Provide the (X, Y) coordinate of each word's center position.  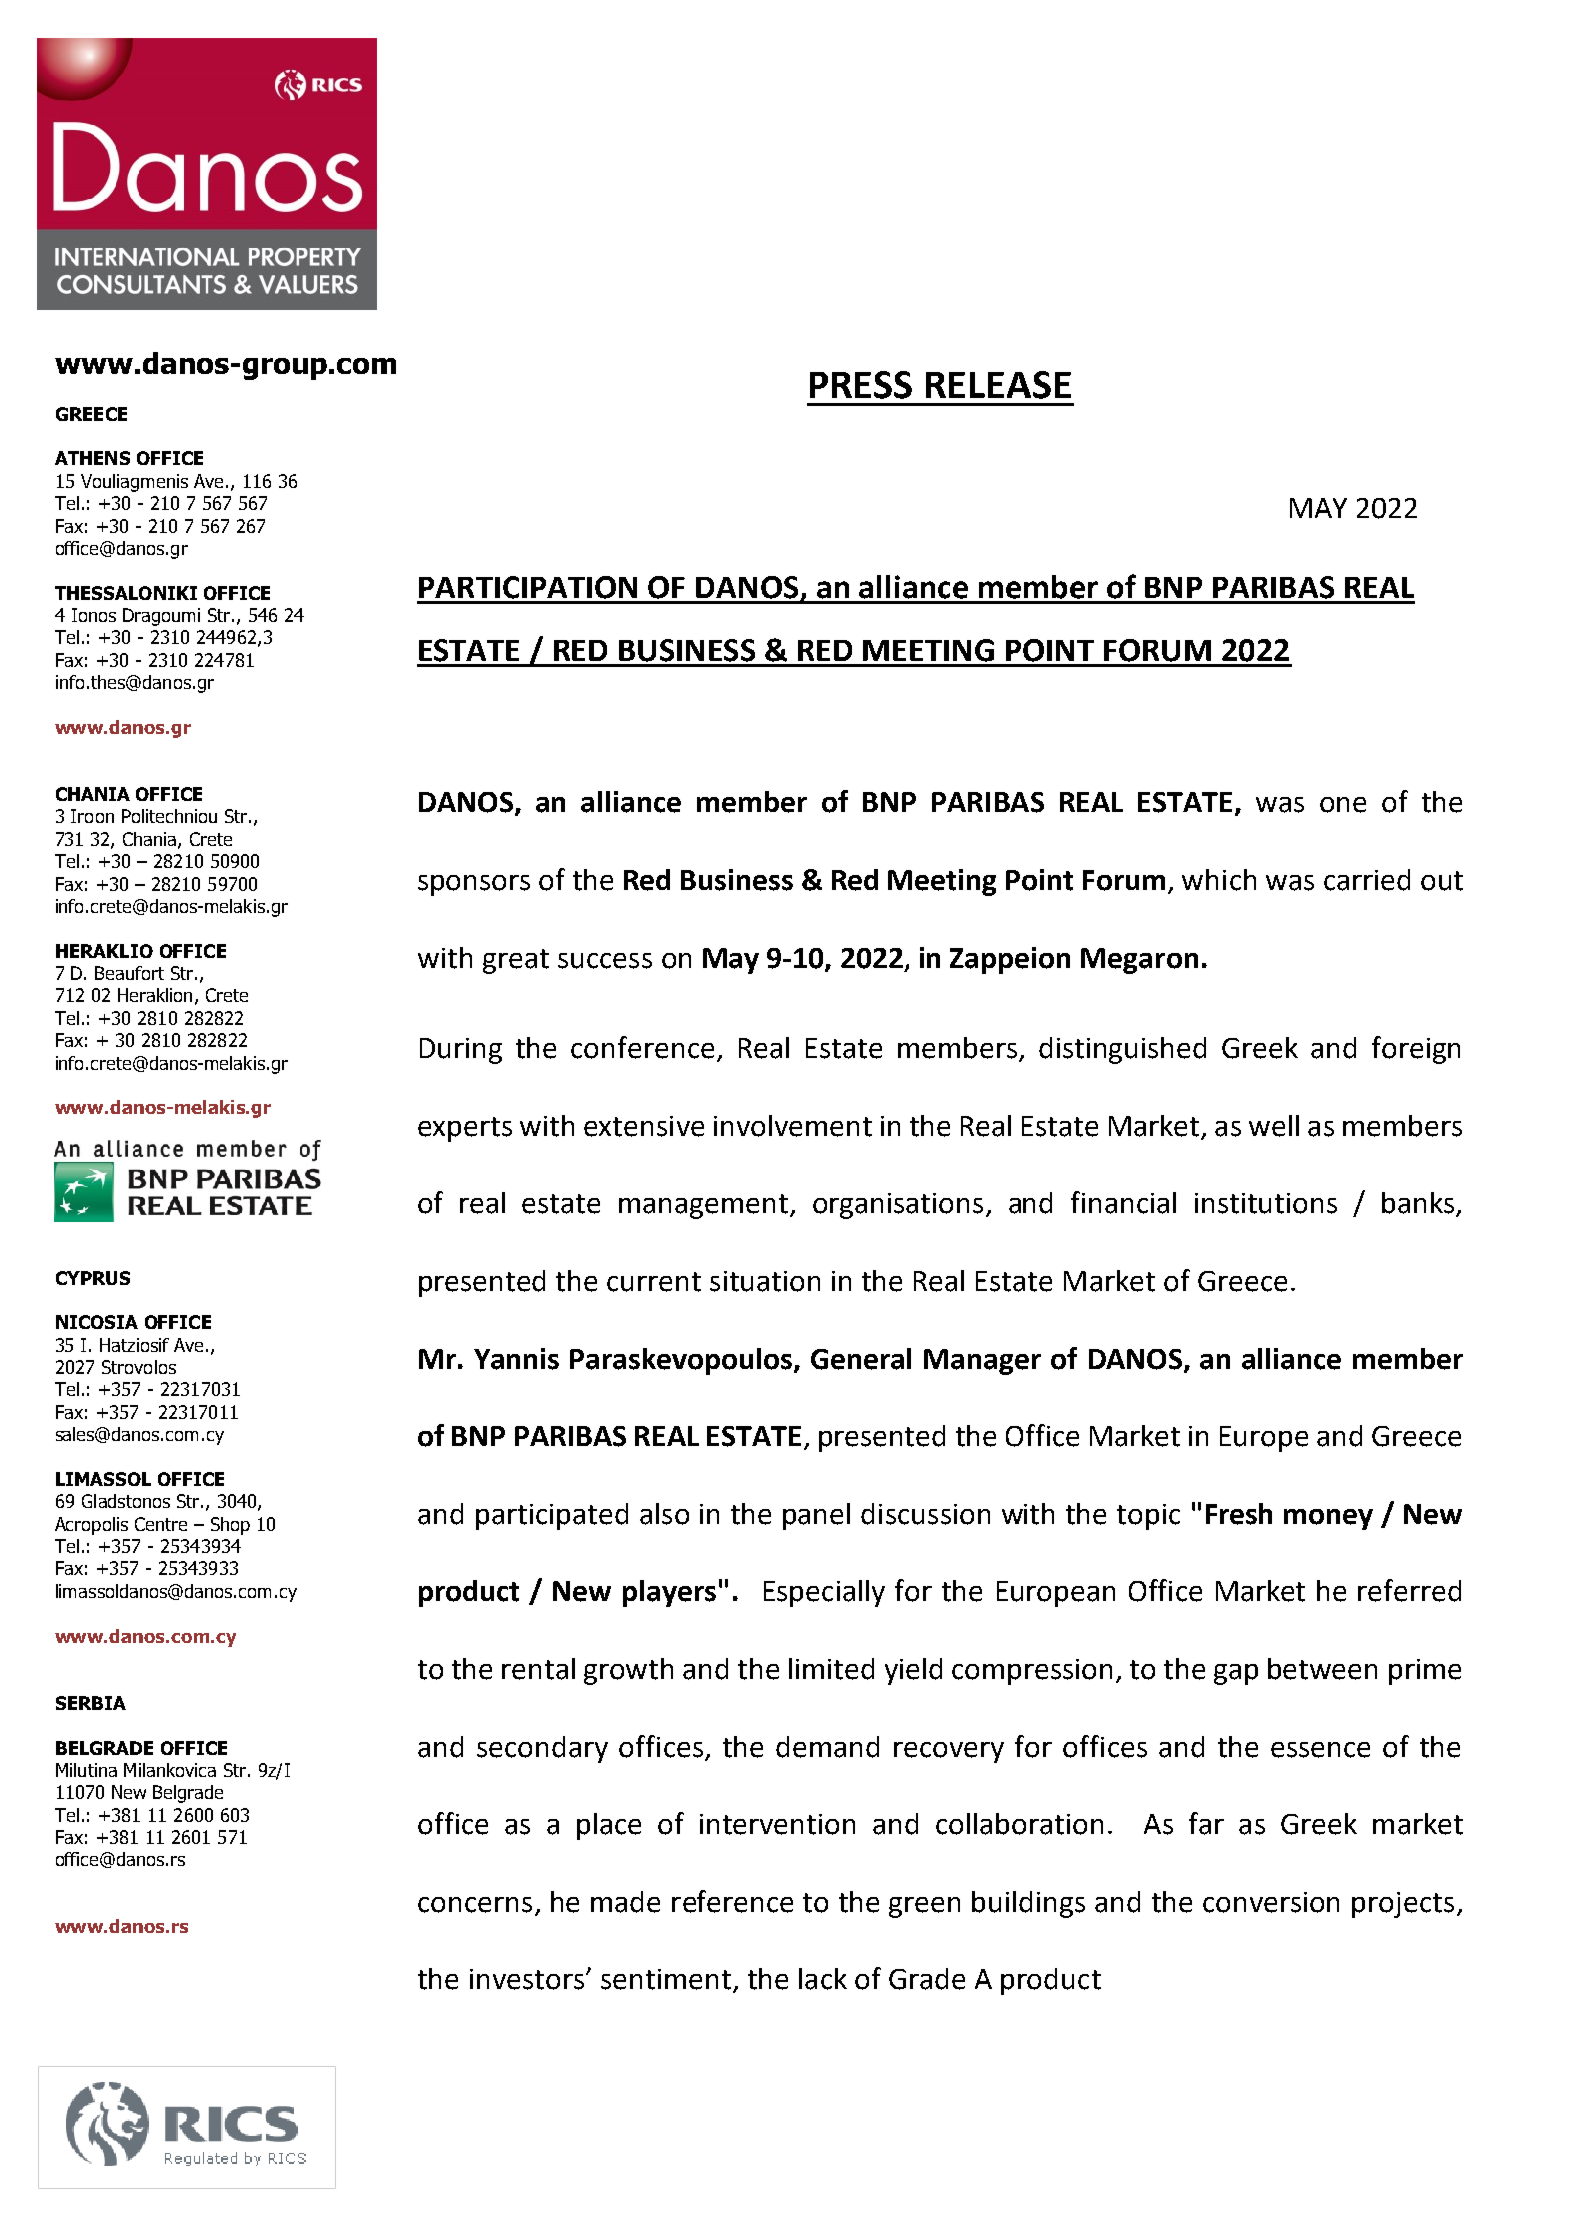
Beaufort (129, 973)
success (605, 961)
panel (816, 1516)
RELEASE (998, 385)
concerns (475, 1905)
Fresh (1239, 1514)
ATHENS (92, 458)
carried (1367, 880)
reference (732, 1901)
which (1219, 880)
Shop (230, 1526)
